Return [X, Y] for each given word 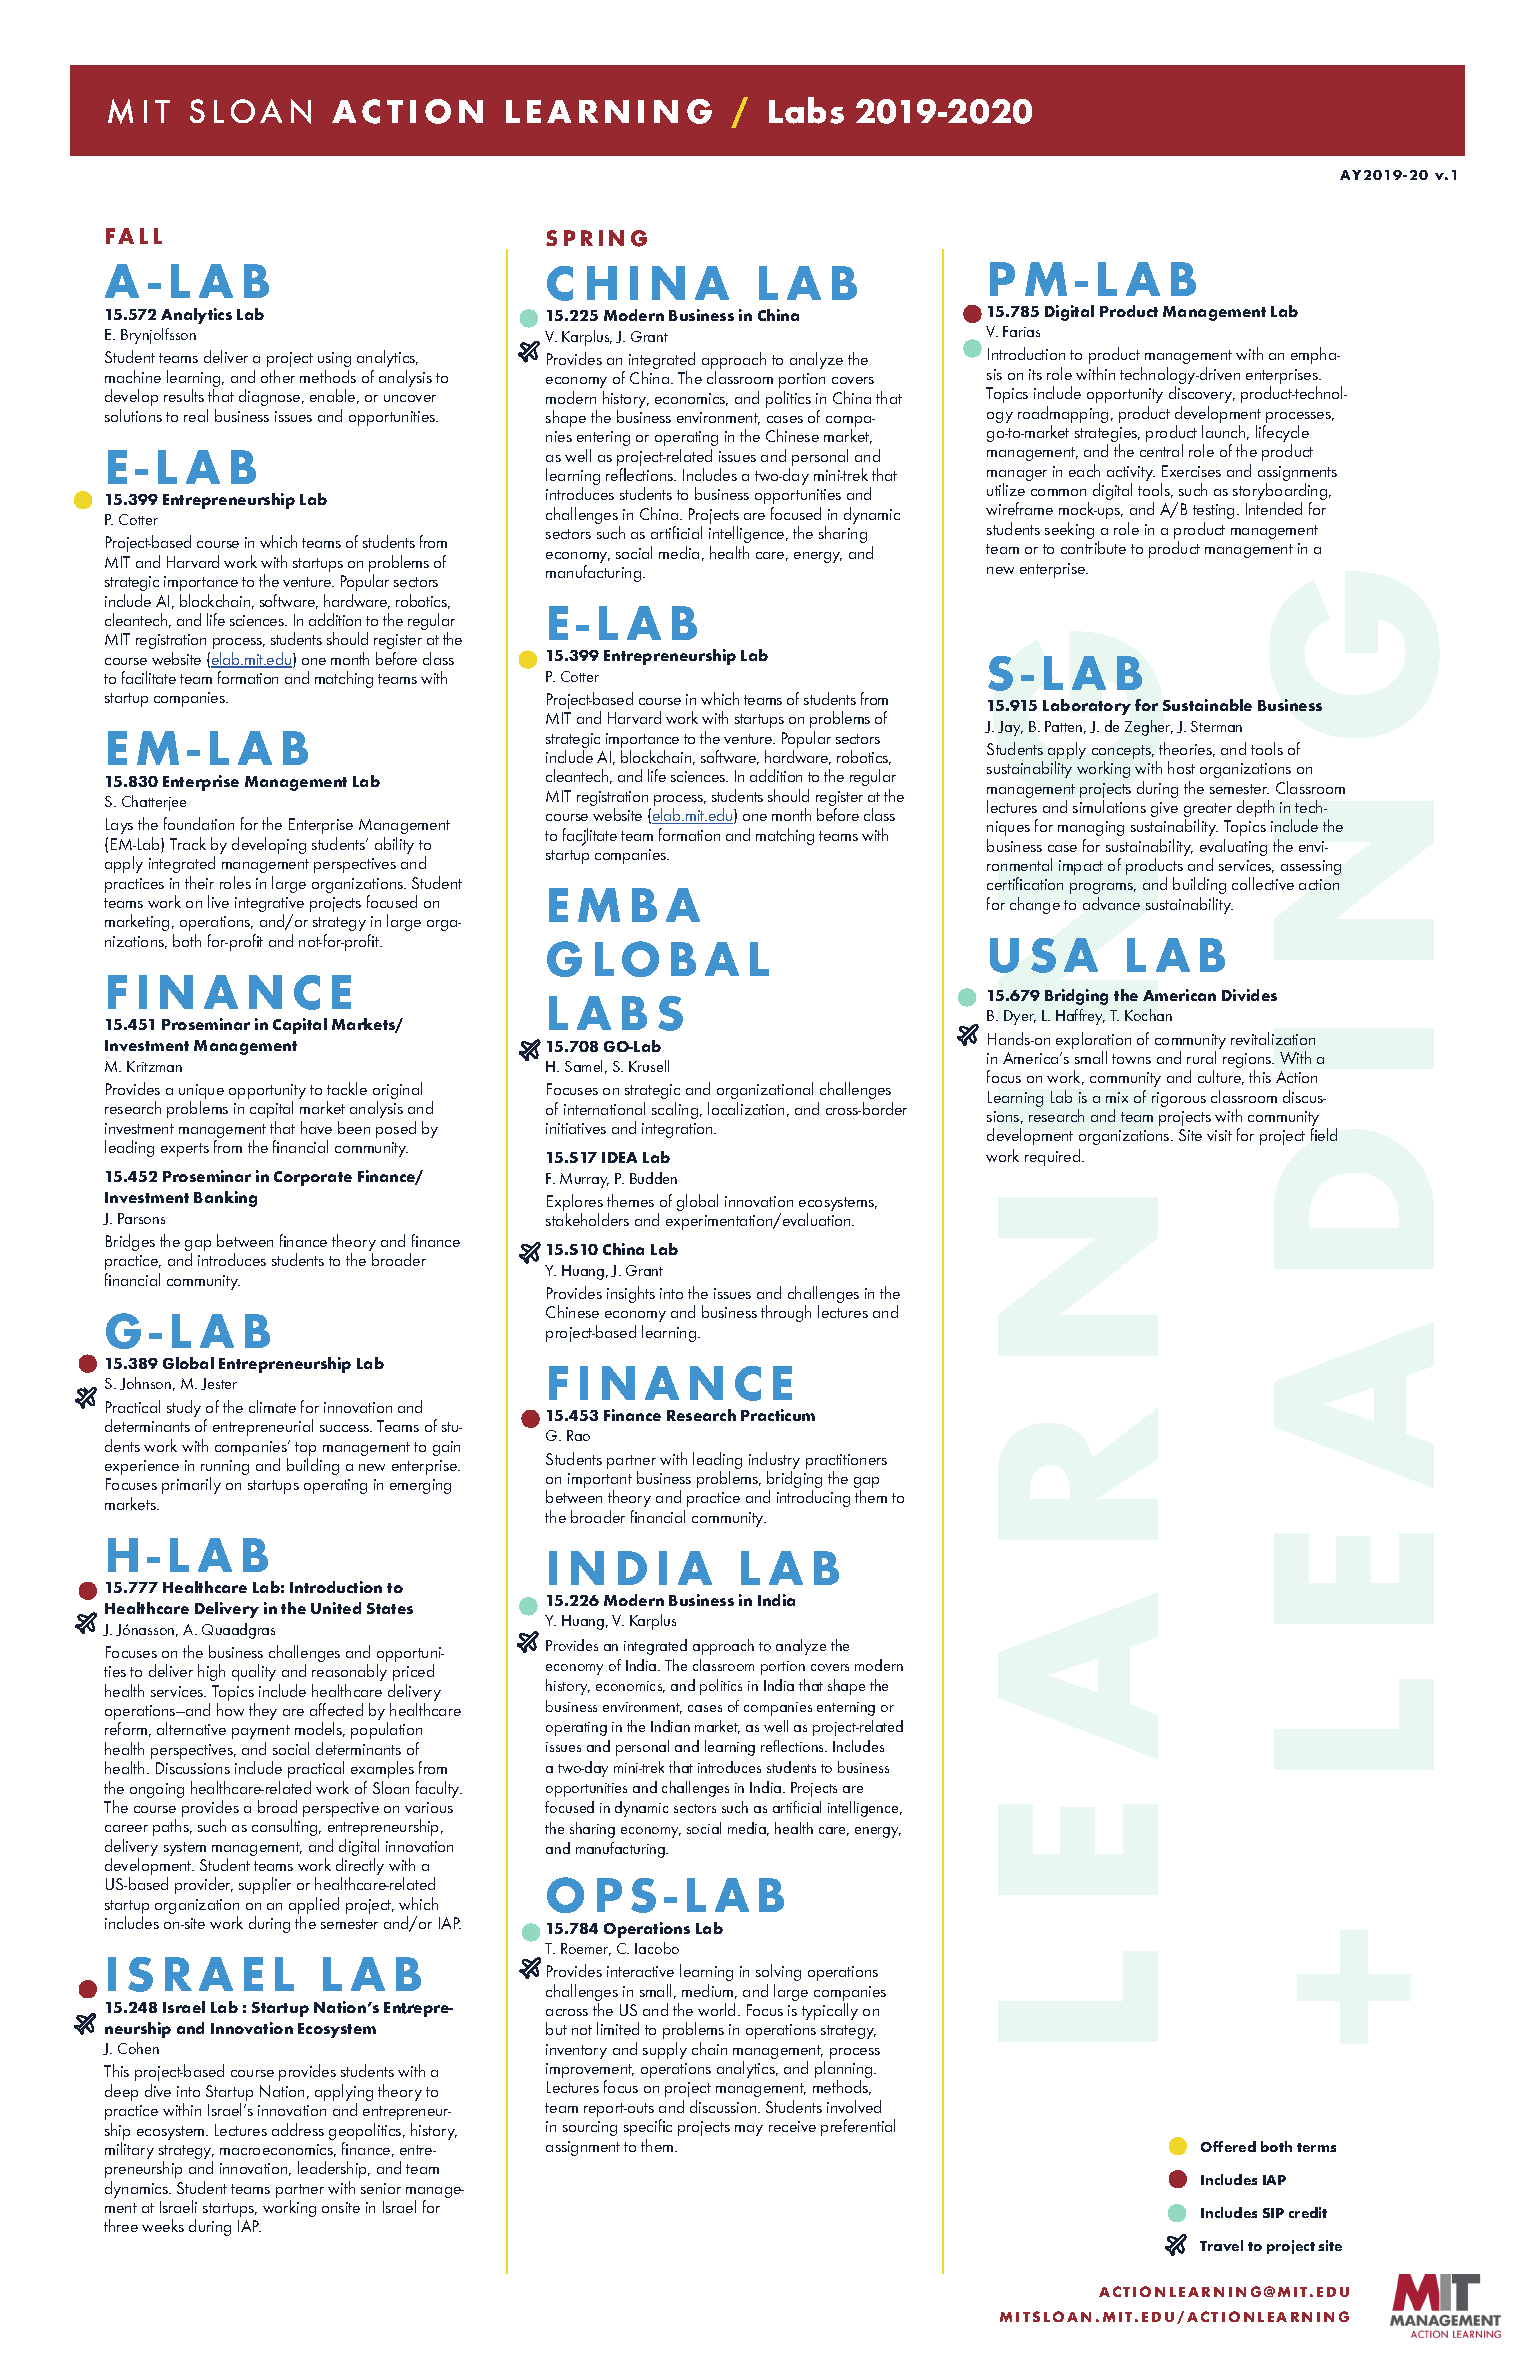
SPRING [596, 238]
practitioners [846, 1463]
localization [746, 1108]
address [298, 2129]
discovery [1202, 394]
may [749, 2130]
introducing [813, 1498]
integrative [269, 906]
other [278, 376]
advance [1111, 903]
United [336, 1608]
